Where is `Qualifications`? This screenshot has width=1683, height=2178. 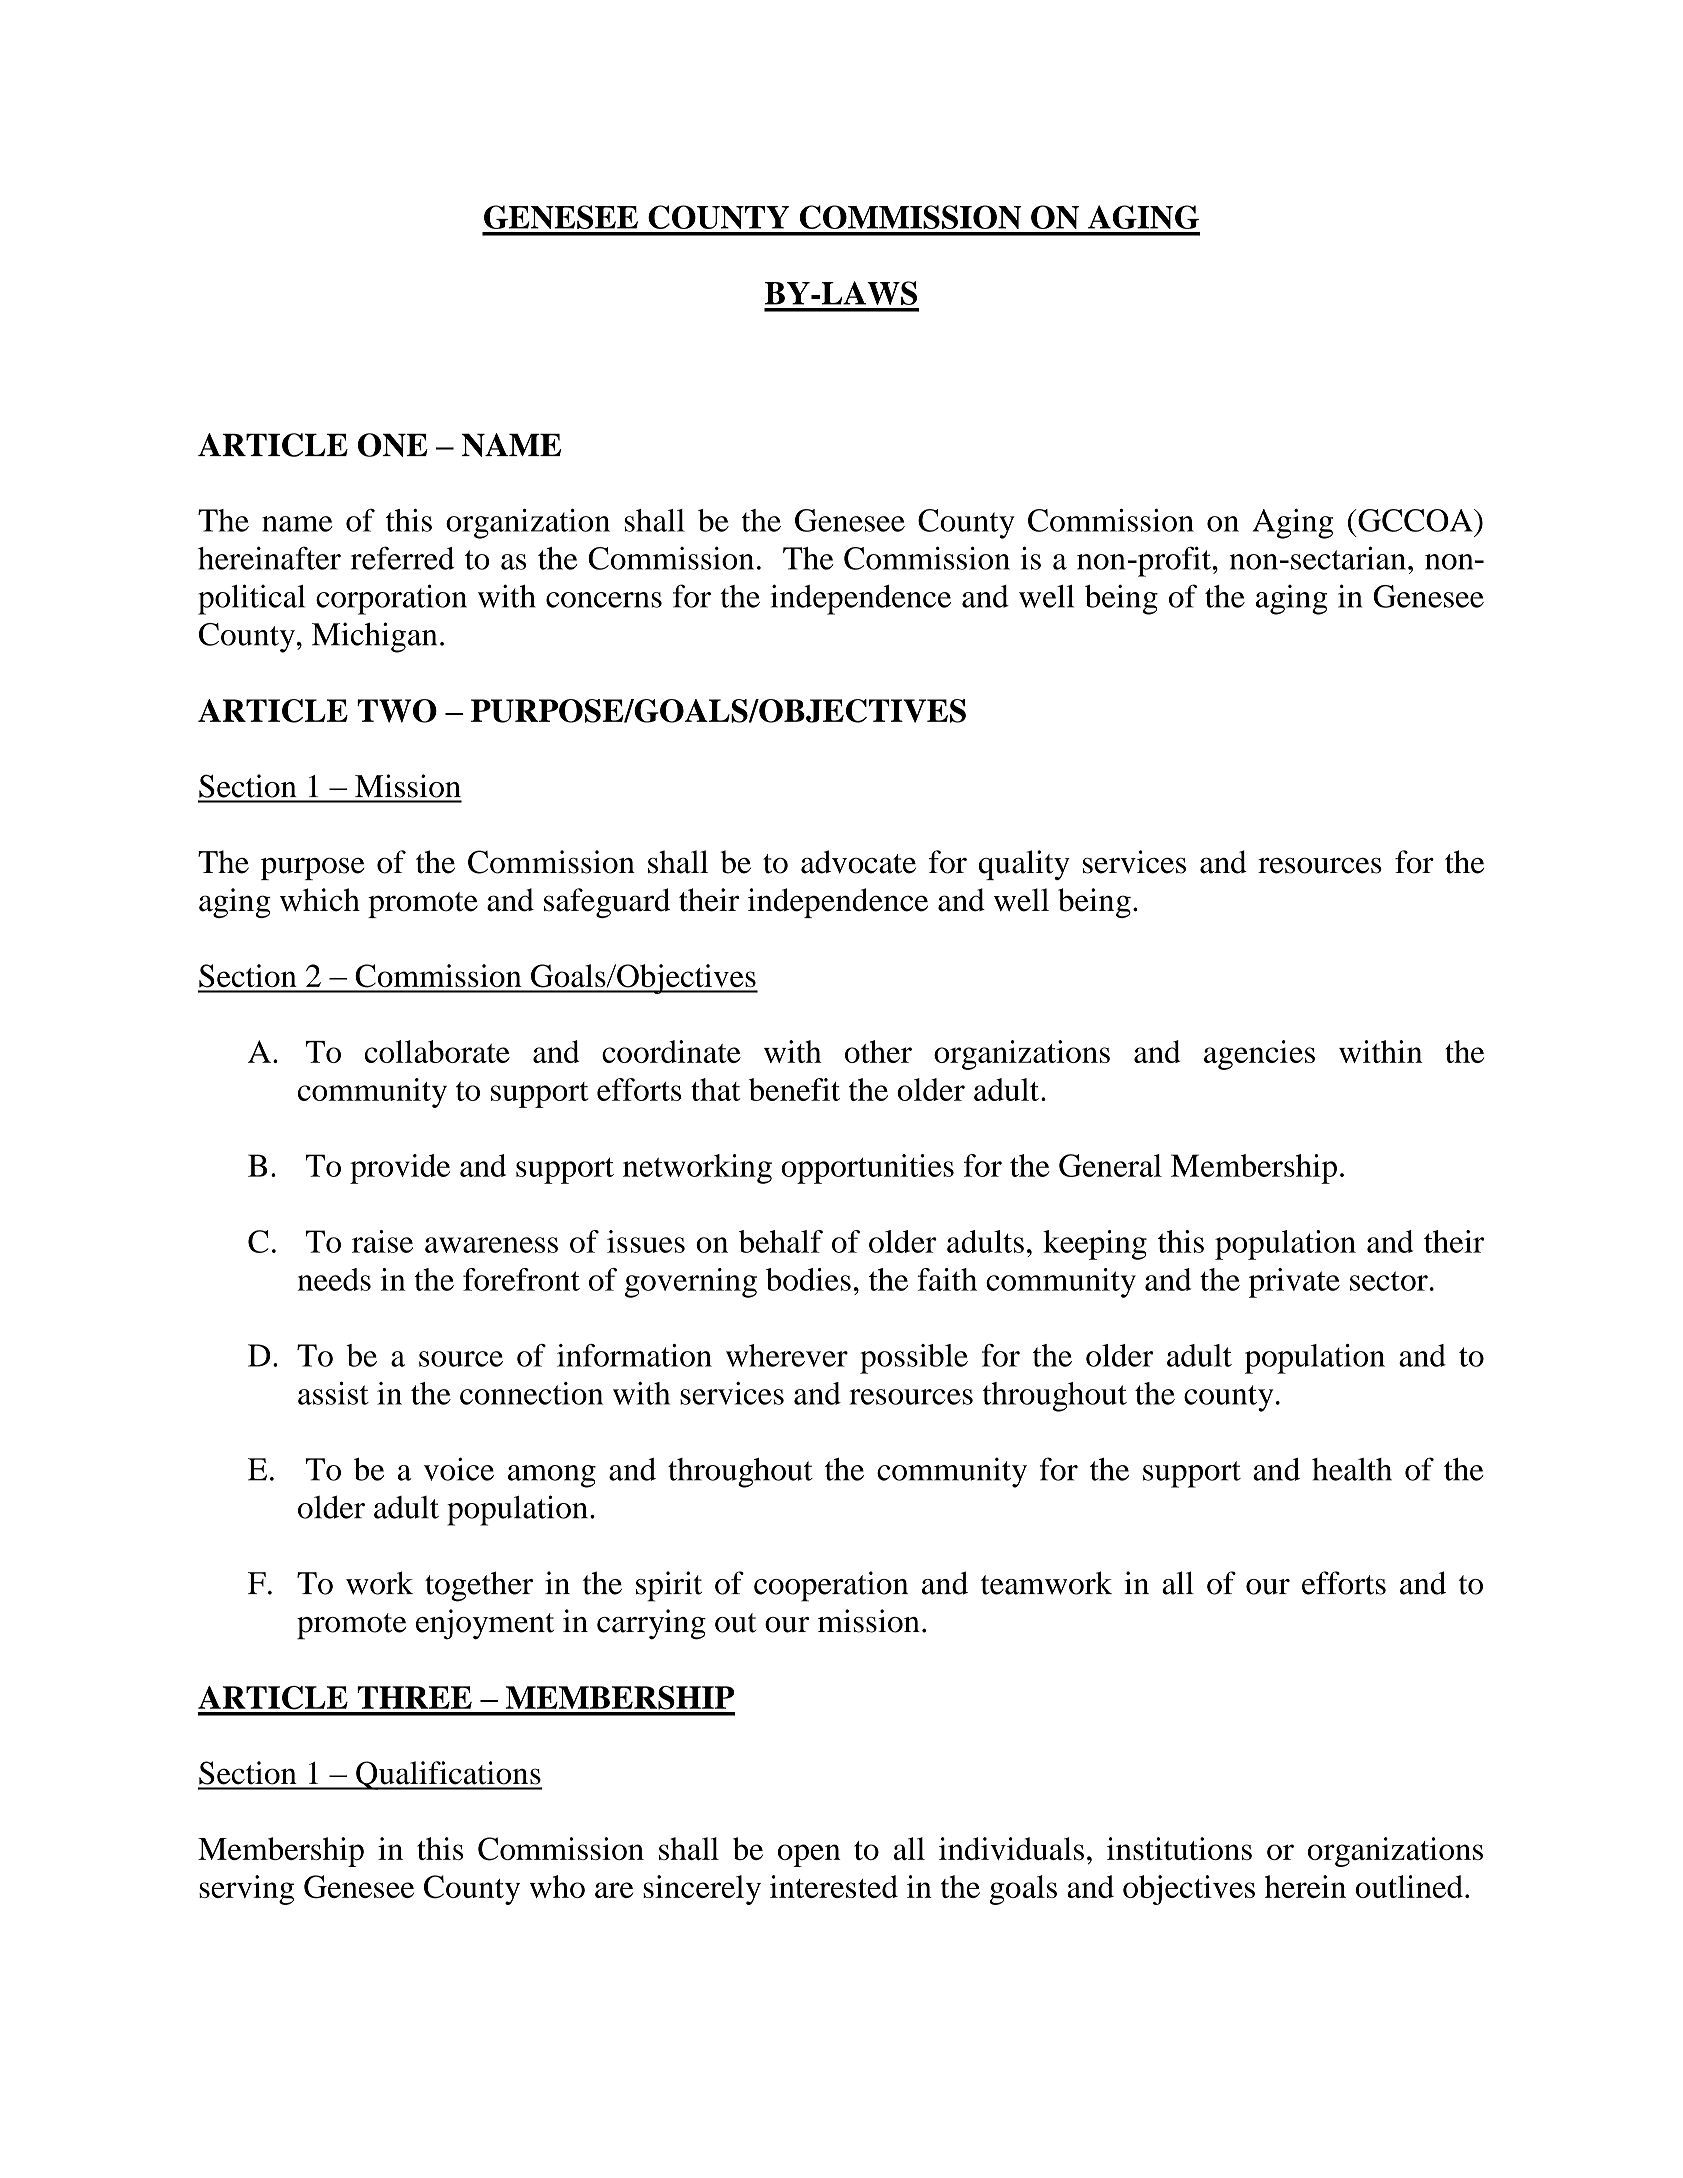
Qualifications is located at coordinates (448, 1775).
